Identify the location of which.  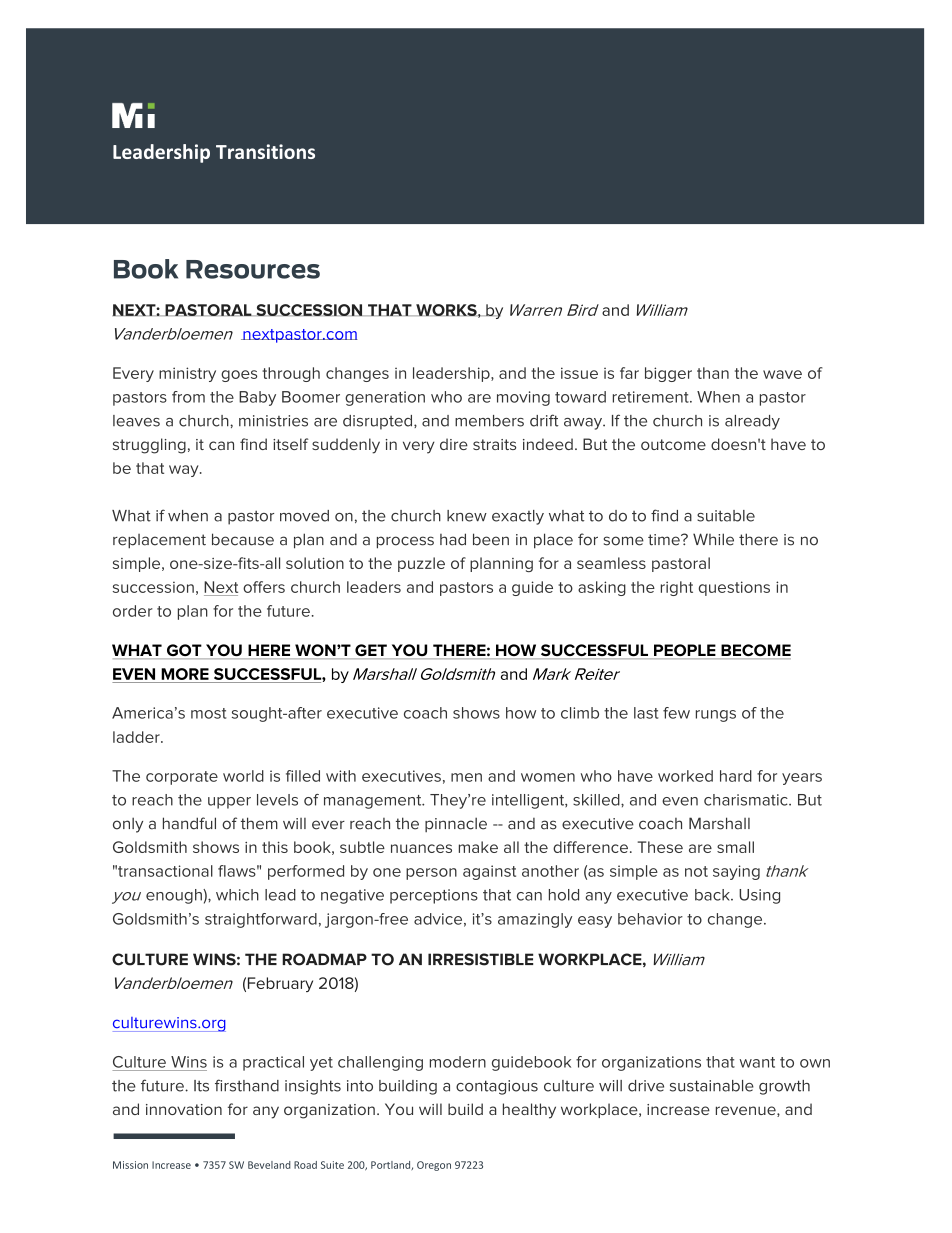
(237, 895).
